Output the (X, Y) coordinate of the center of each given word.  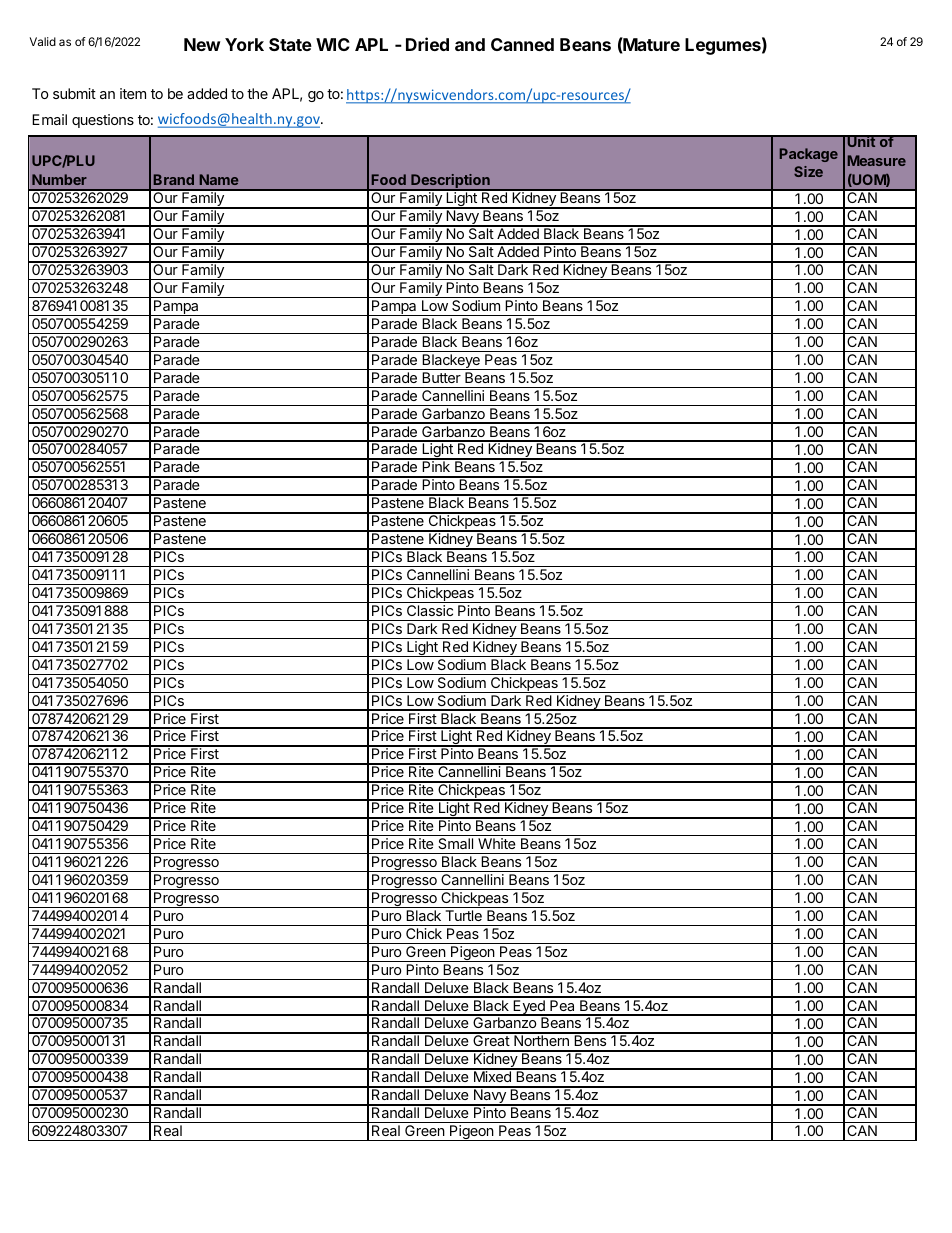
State (290, 44)
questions (103, 121)
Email (49, 119)
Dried (427, 44)
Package (809, 155)
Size (808, 171)
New (202, 44)
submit (74, 93)
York (244, 44)
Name (219, 179)
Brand (174, 179)
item (133, 93)
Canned (522, 44)
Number (59, 179)
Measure (877, 160)
